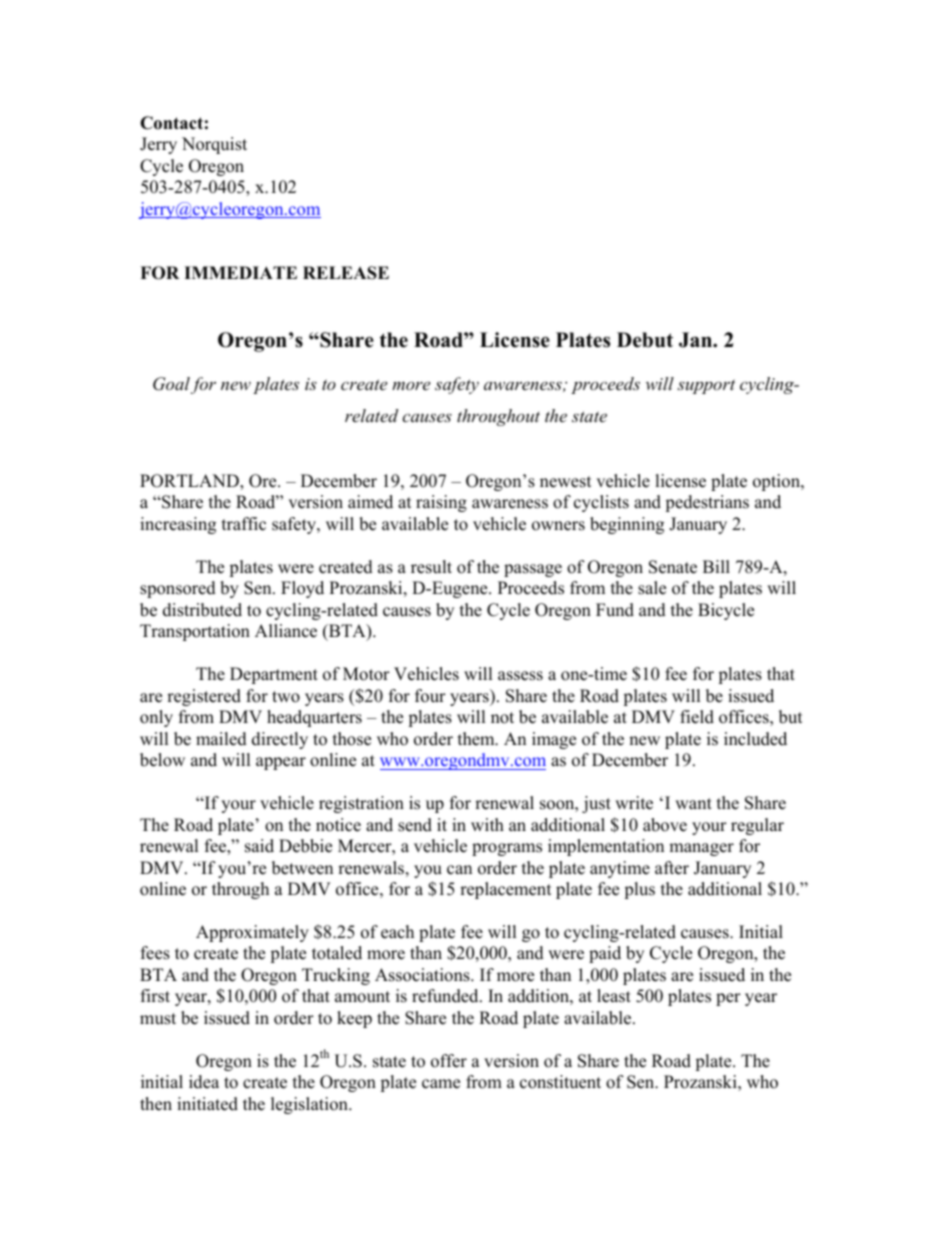  What do you see at coordinates (202, 610) in the screenshot?
I see `distributed` at bounding box center [202, 610].
